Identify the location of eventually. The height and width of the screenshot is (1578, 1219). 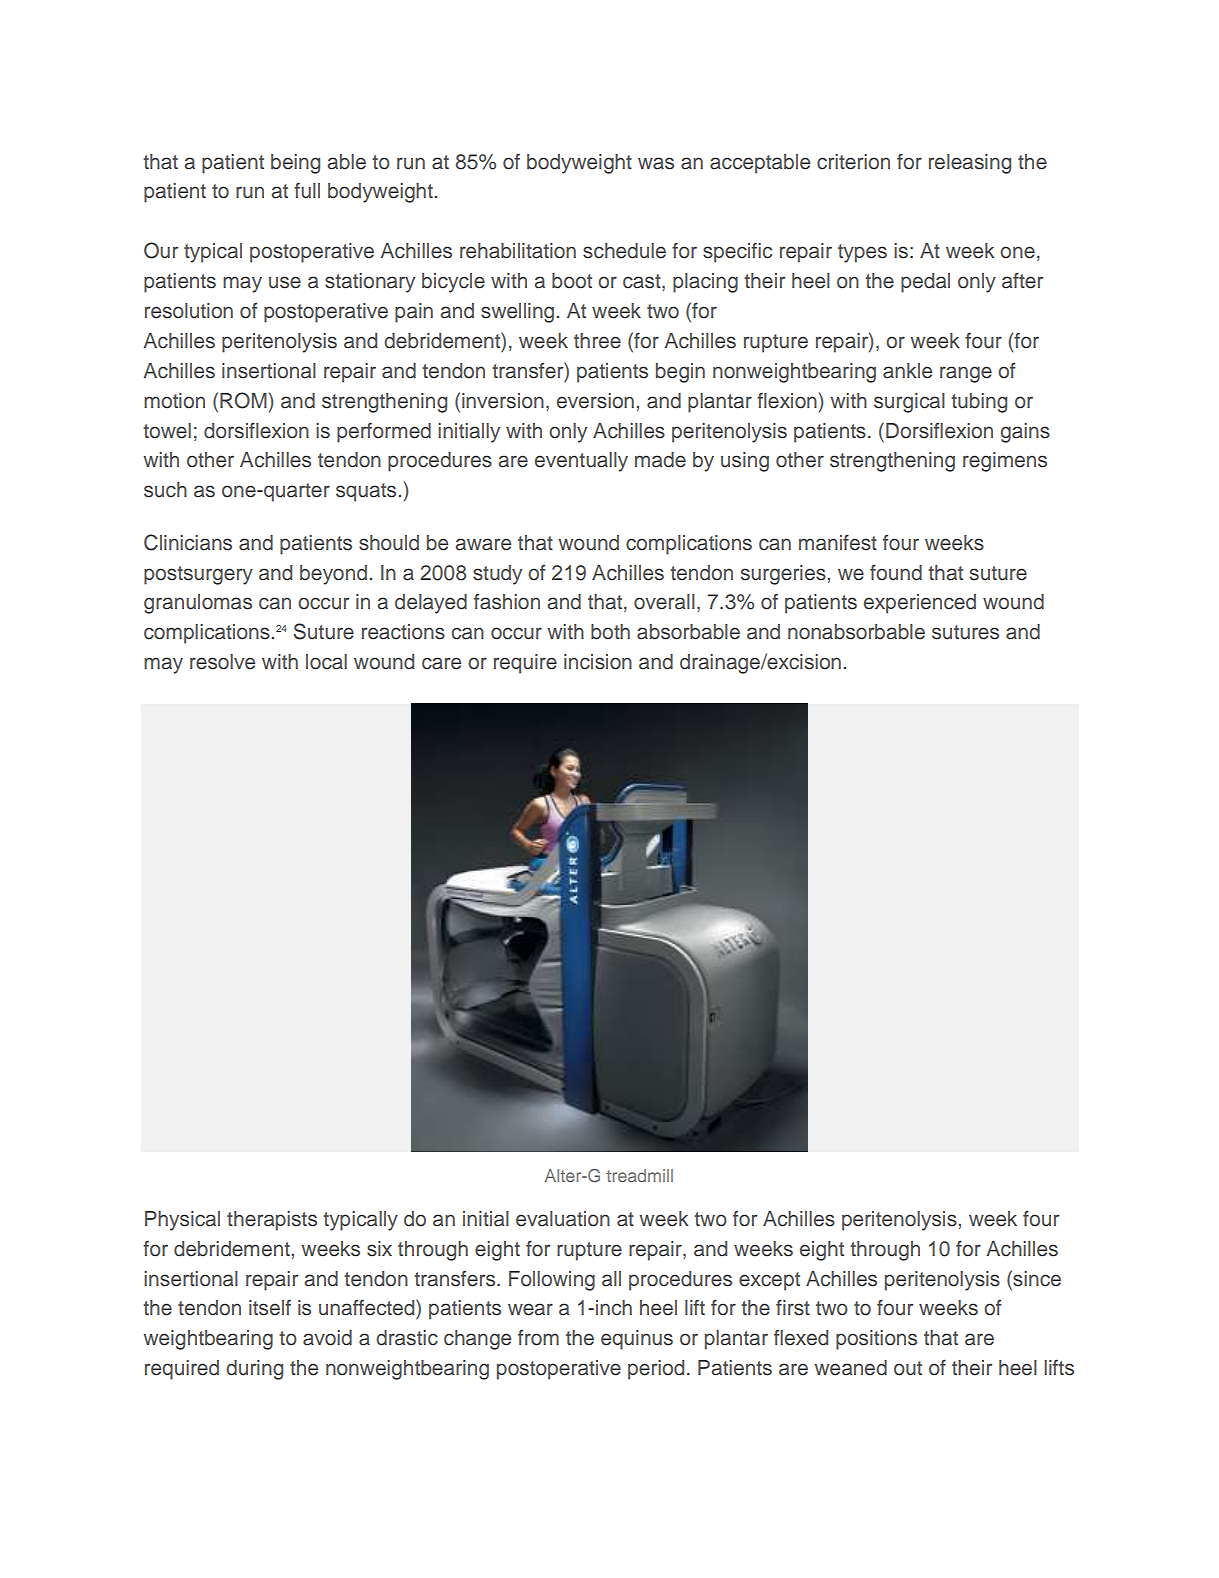
(581, 462).
